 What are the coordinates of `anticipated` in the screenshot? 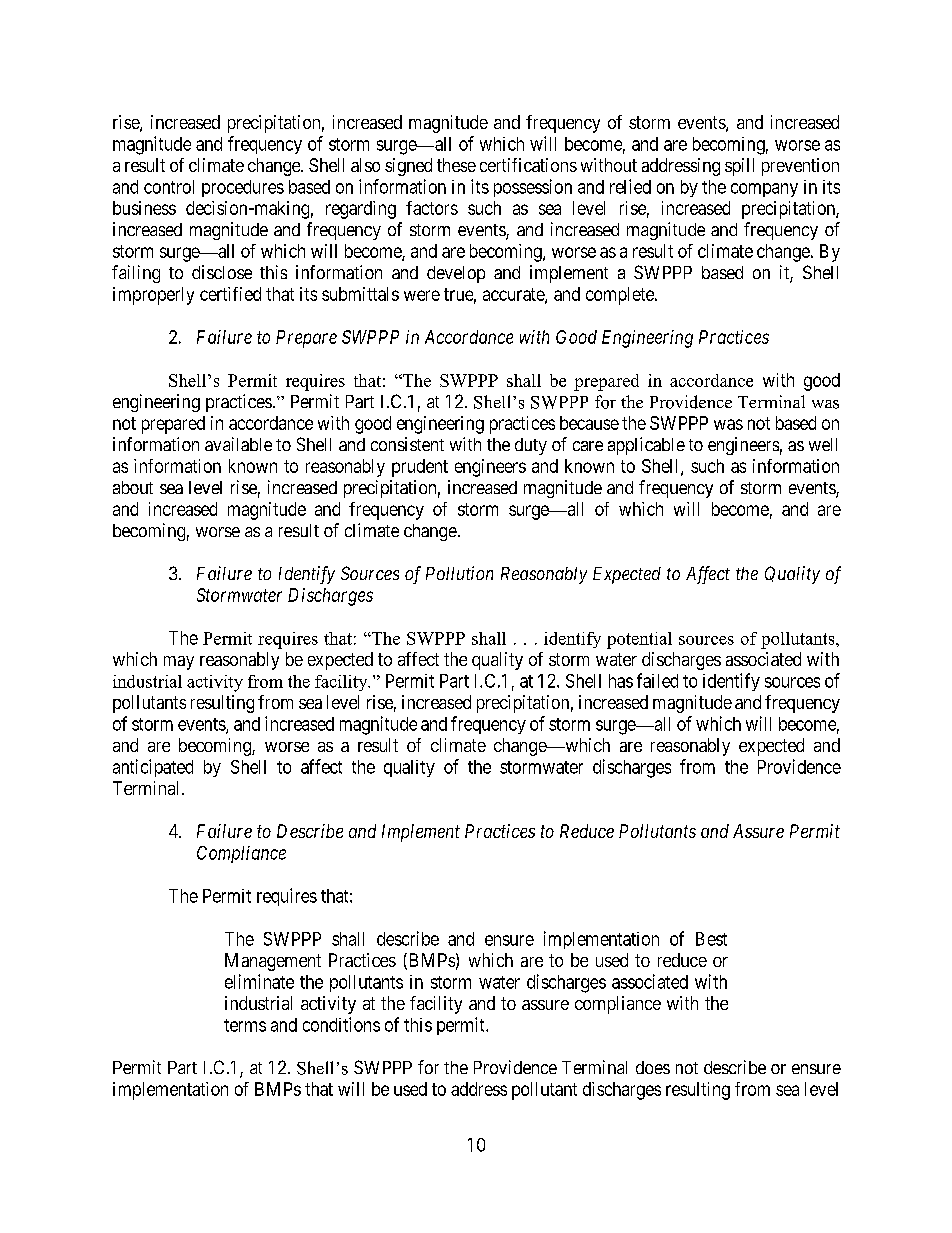 It's located at (153, 768).
